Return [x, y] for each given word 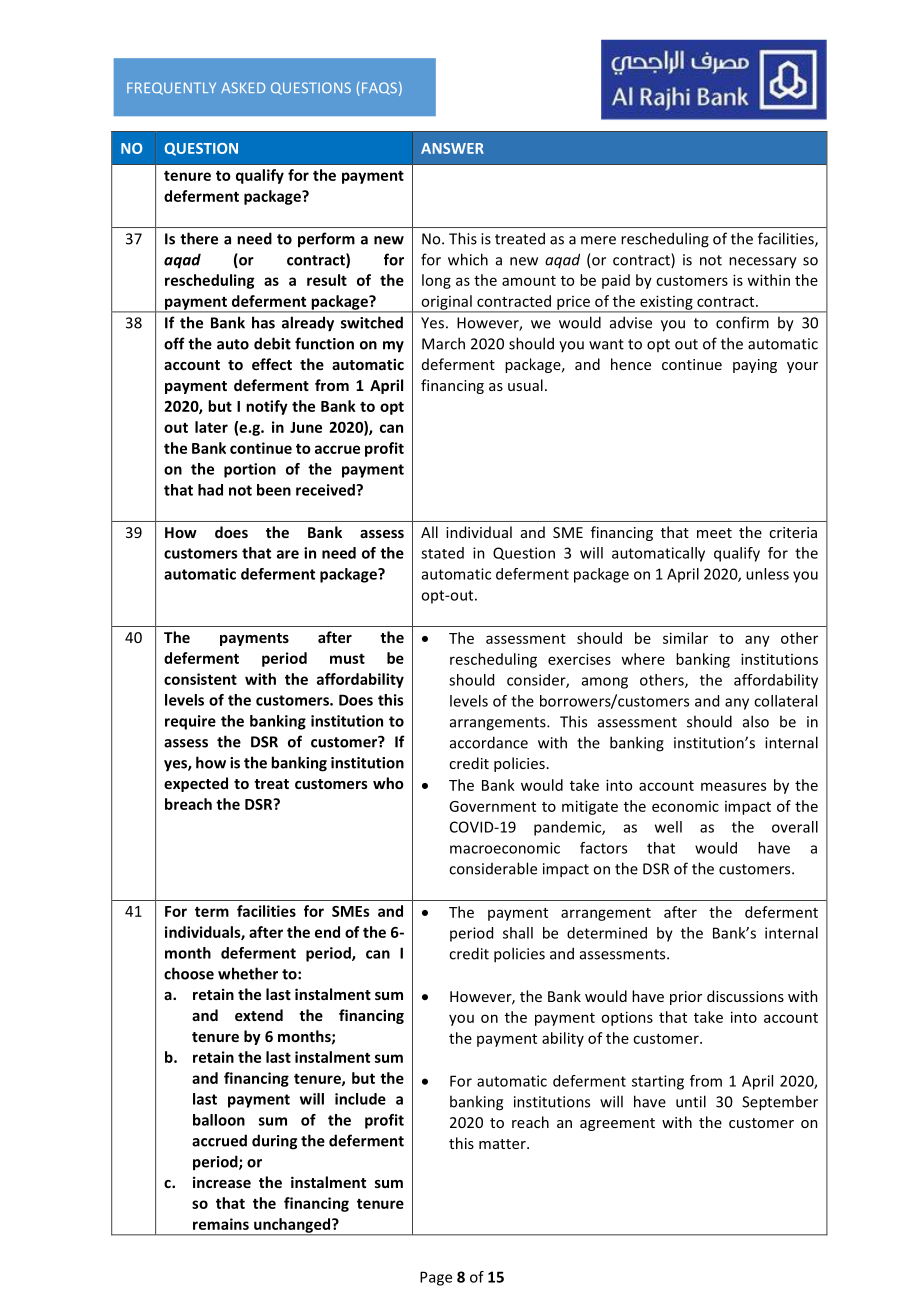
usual [525, 385]
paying [755, 366]
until [691, 1101]
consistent [200, 679]
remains [221, 1224]
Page [436, 1278]
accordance [489, 742]
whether [248, 973]
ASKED [243, 87]
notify [267, 407]
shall [518, 933]
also [756, 721]
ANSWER [452, 148]
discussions [745, 996]
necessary [763, 263]
